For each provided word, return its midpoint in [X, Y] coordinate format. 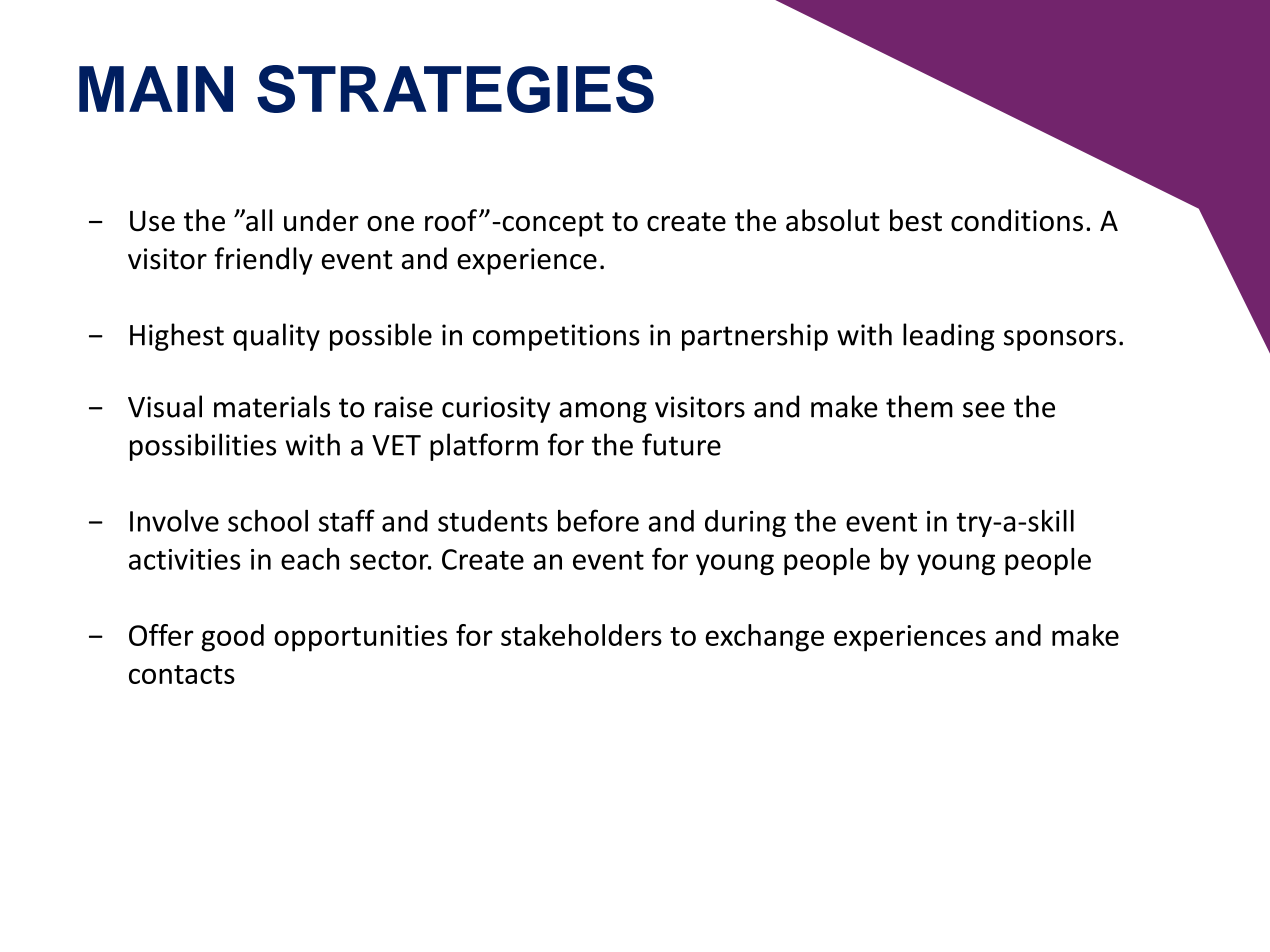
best [916, 220]
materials [272, 406]
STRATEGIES [455, 89]
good [232, 638]
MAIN [156, 89]
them [919, 406]
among [603, 412]
